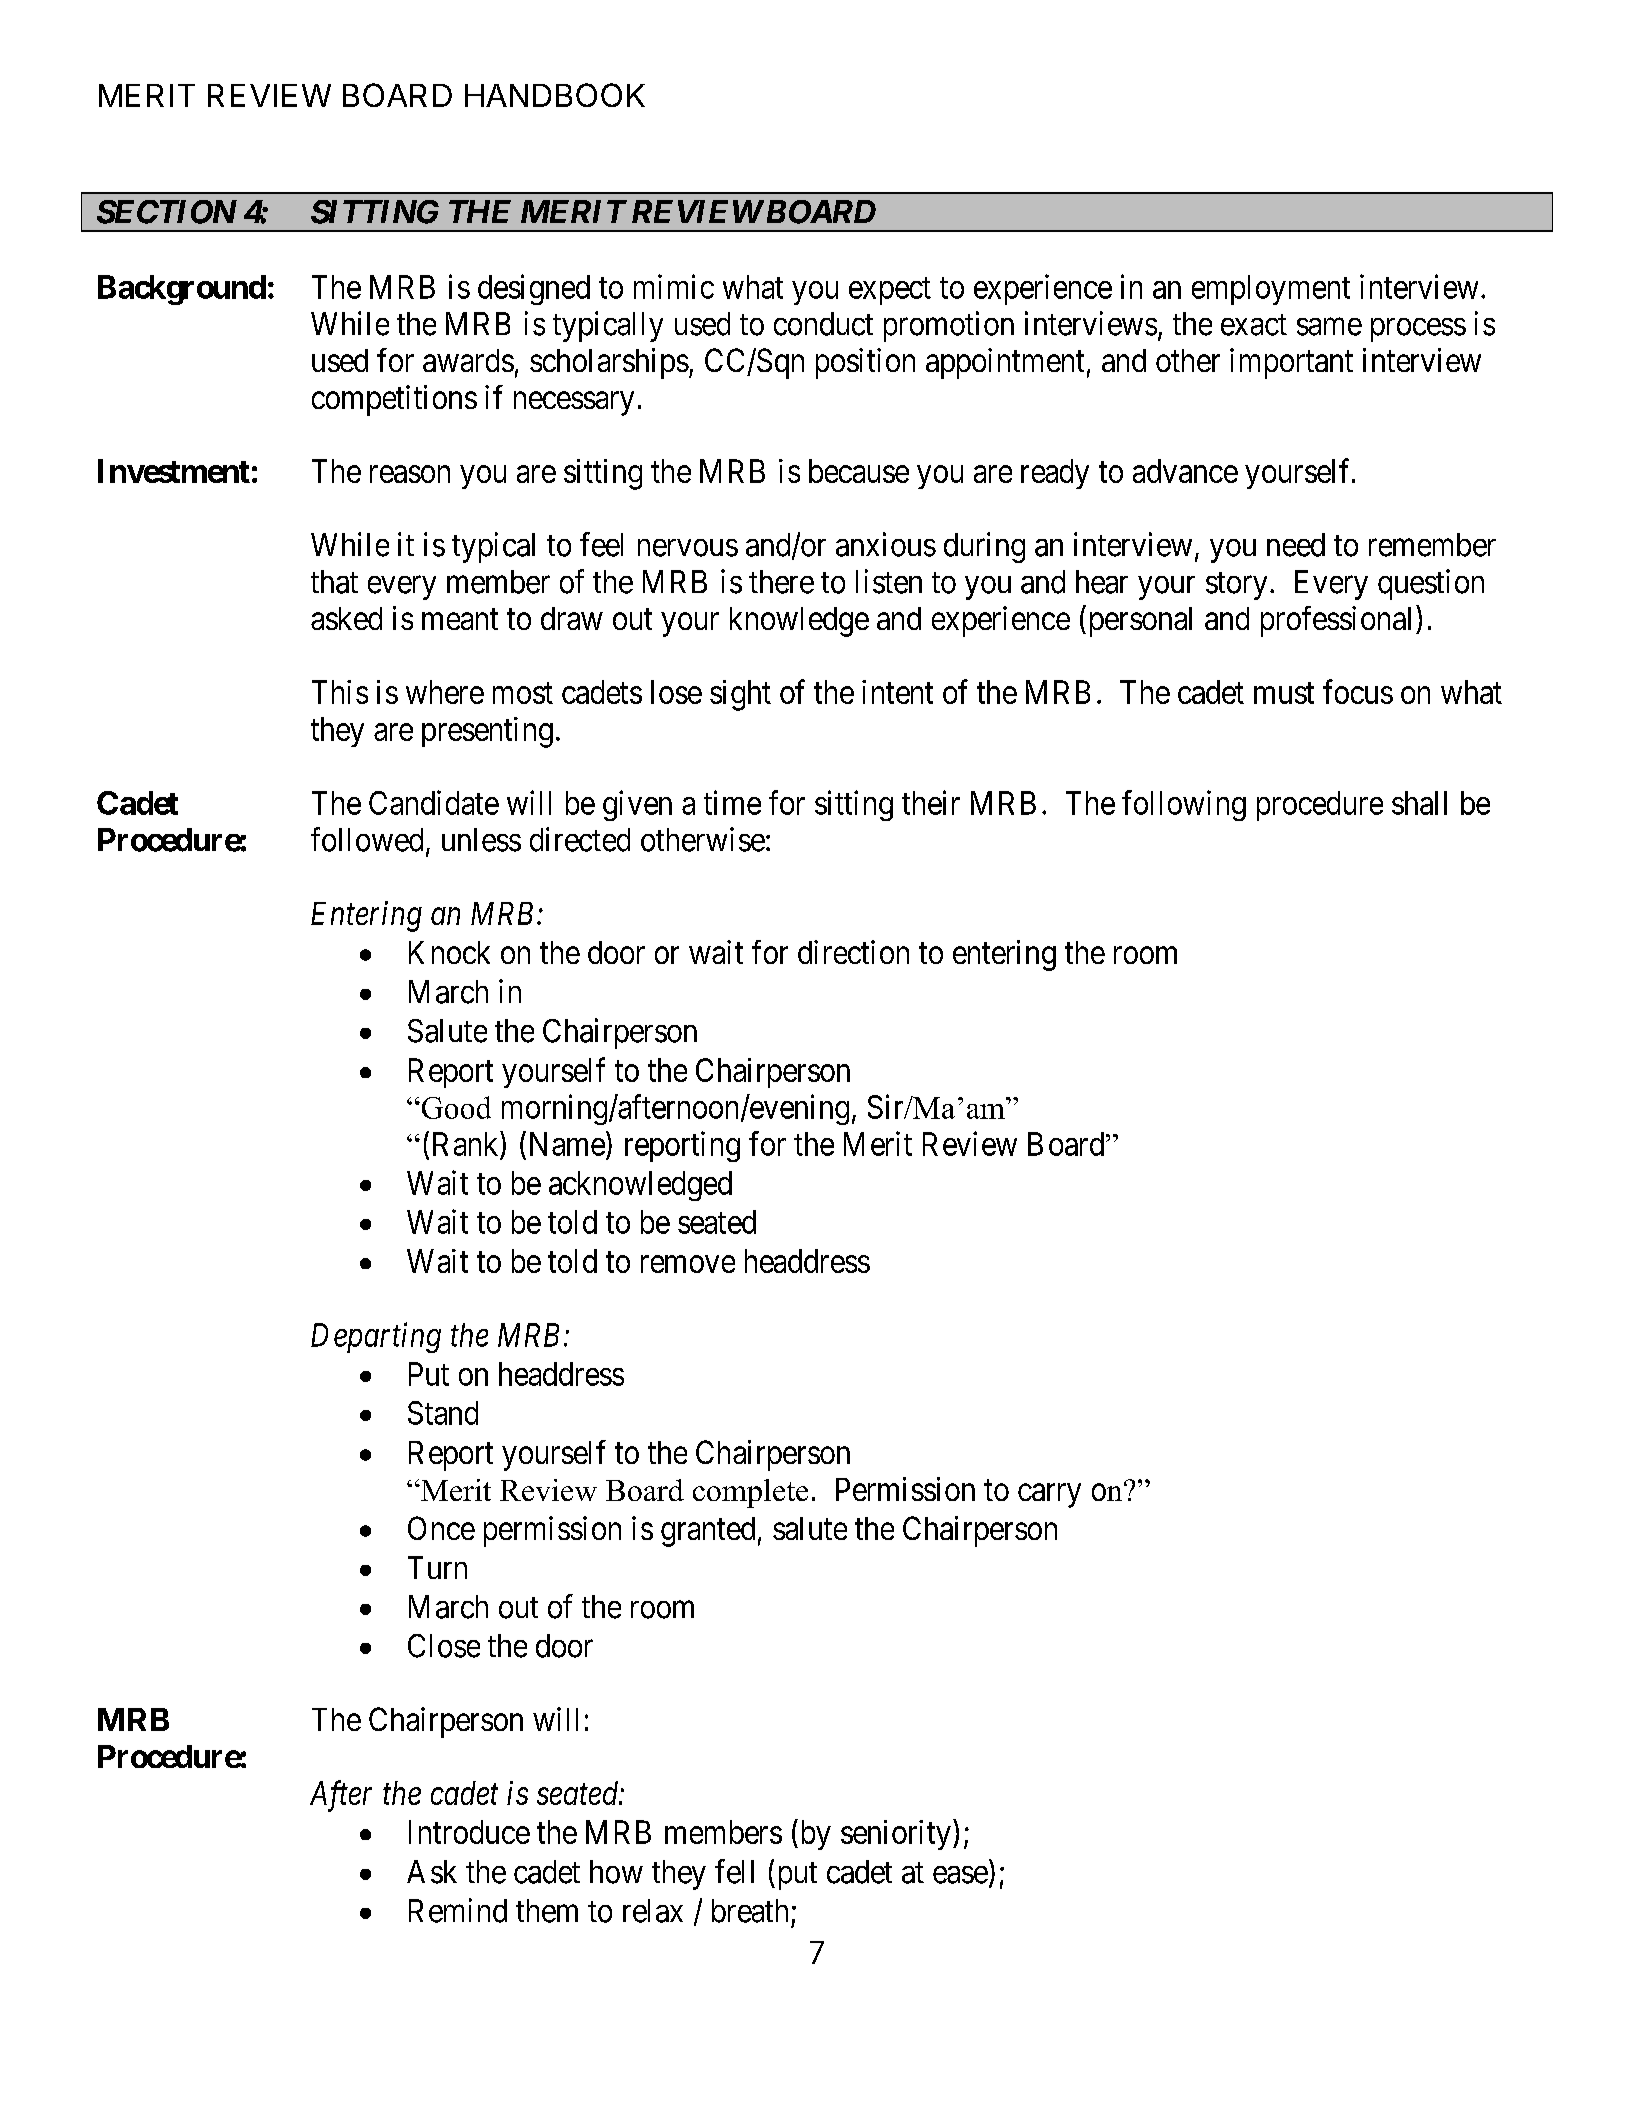 The width and height of the page is (1634, 2115). I want to click on SECTION, so click(167, 212).
